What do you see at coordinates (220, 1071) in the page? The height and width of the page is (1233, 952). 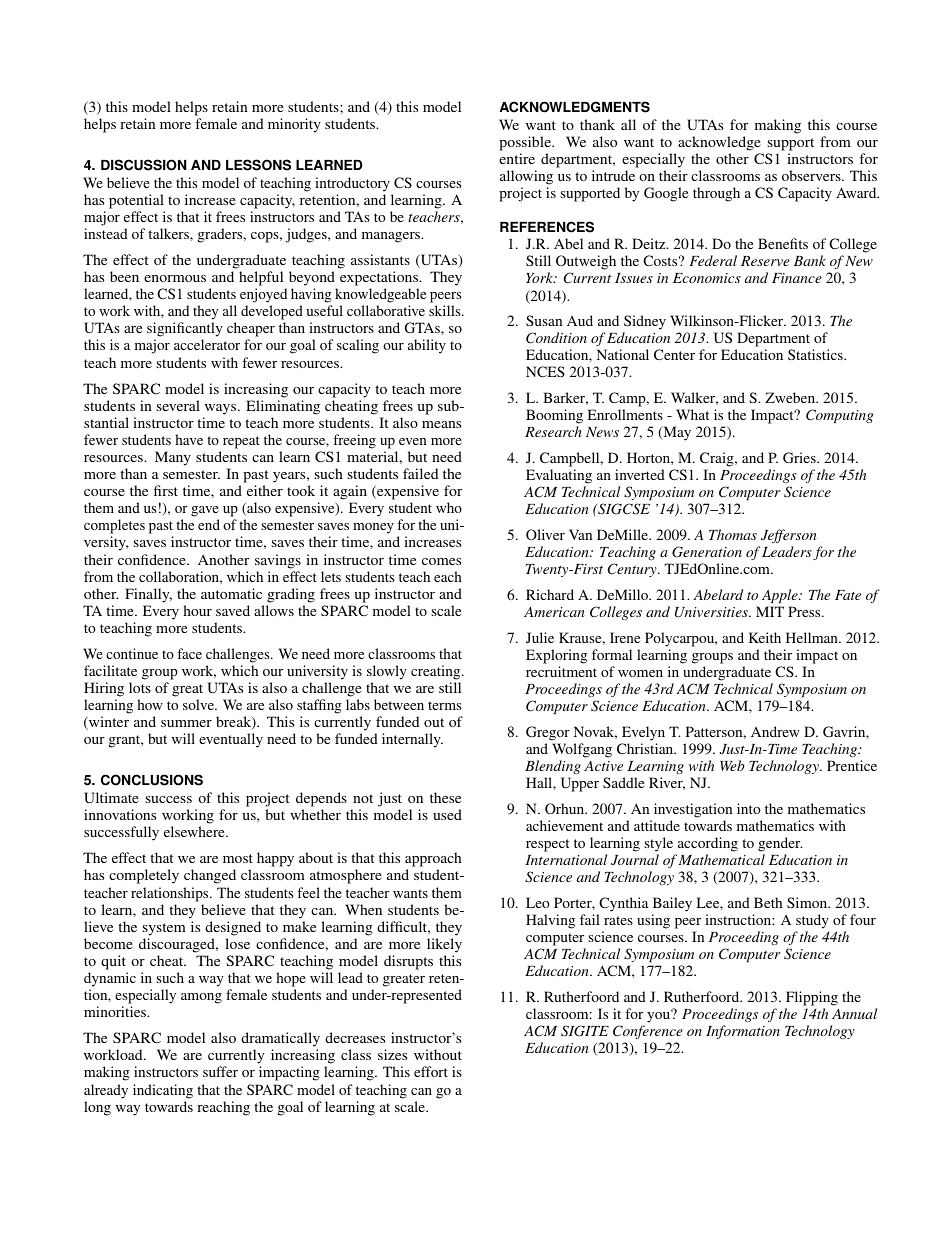 I see `suffer` at bounding box center [220, 1071].
